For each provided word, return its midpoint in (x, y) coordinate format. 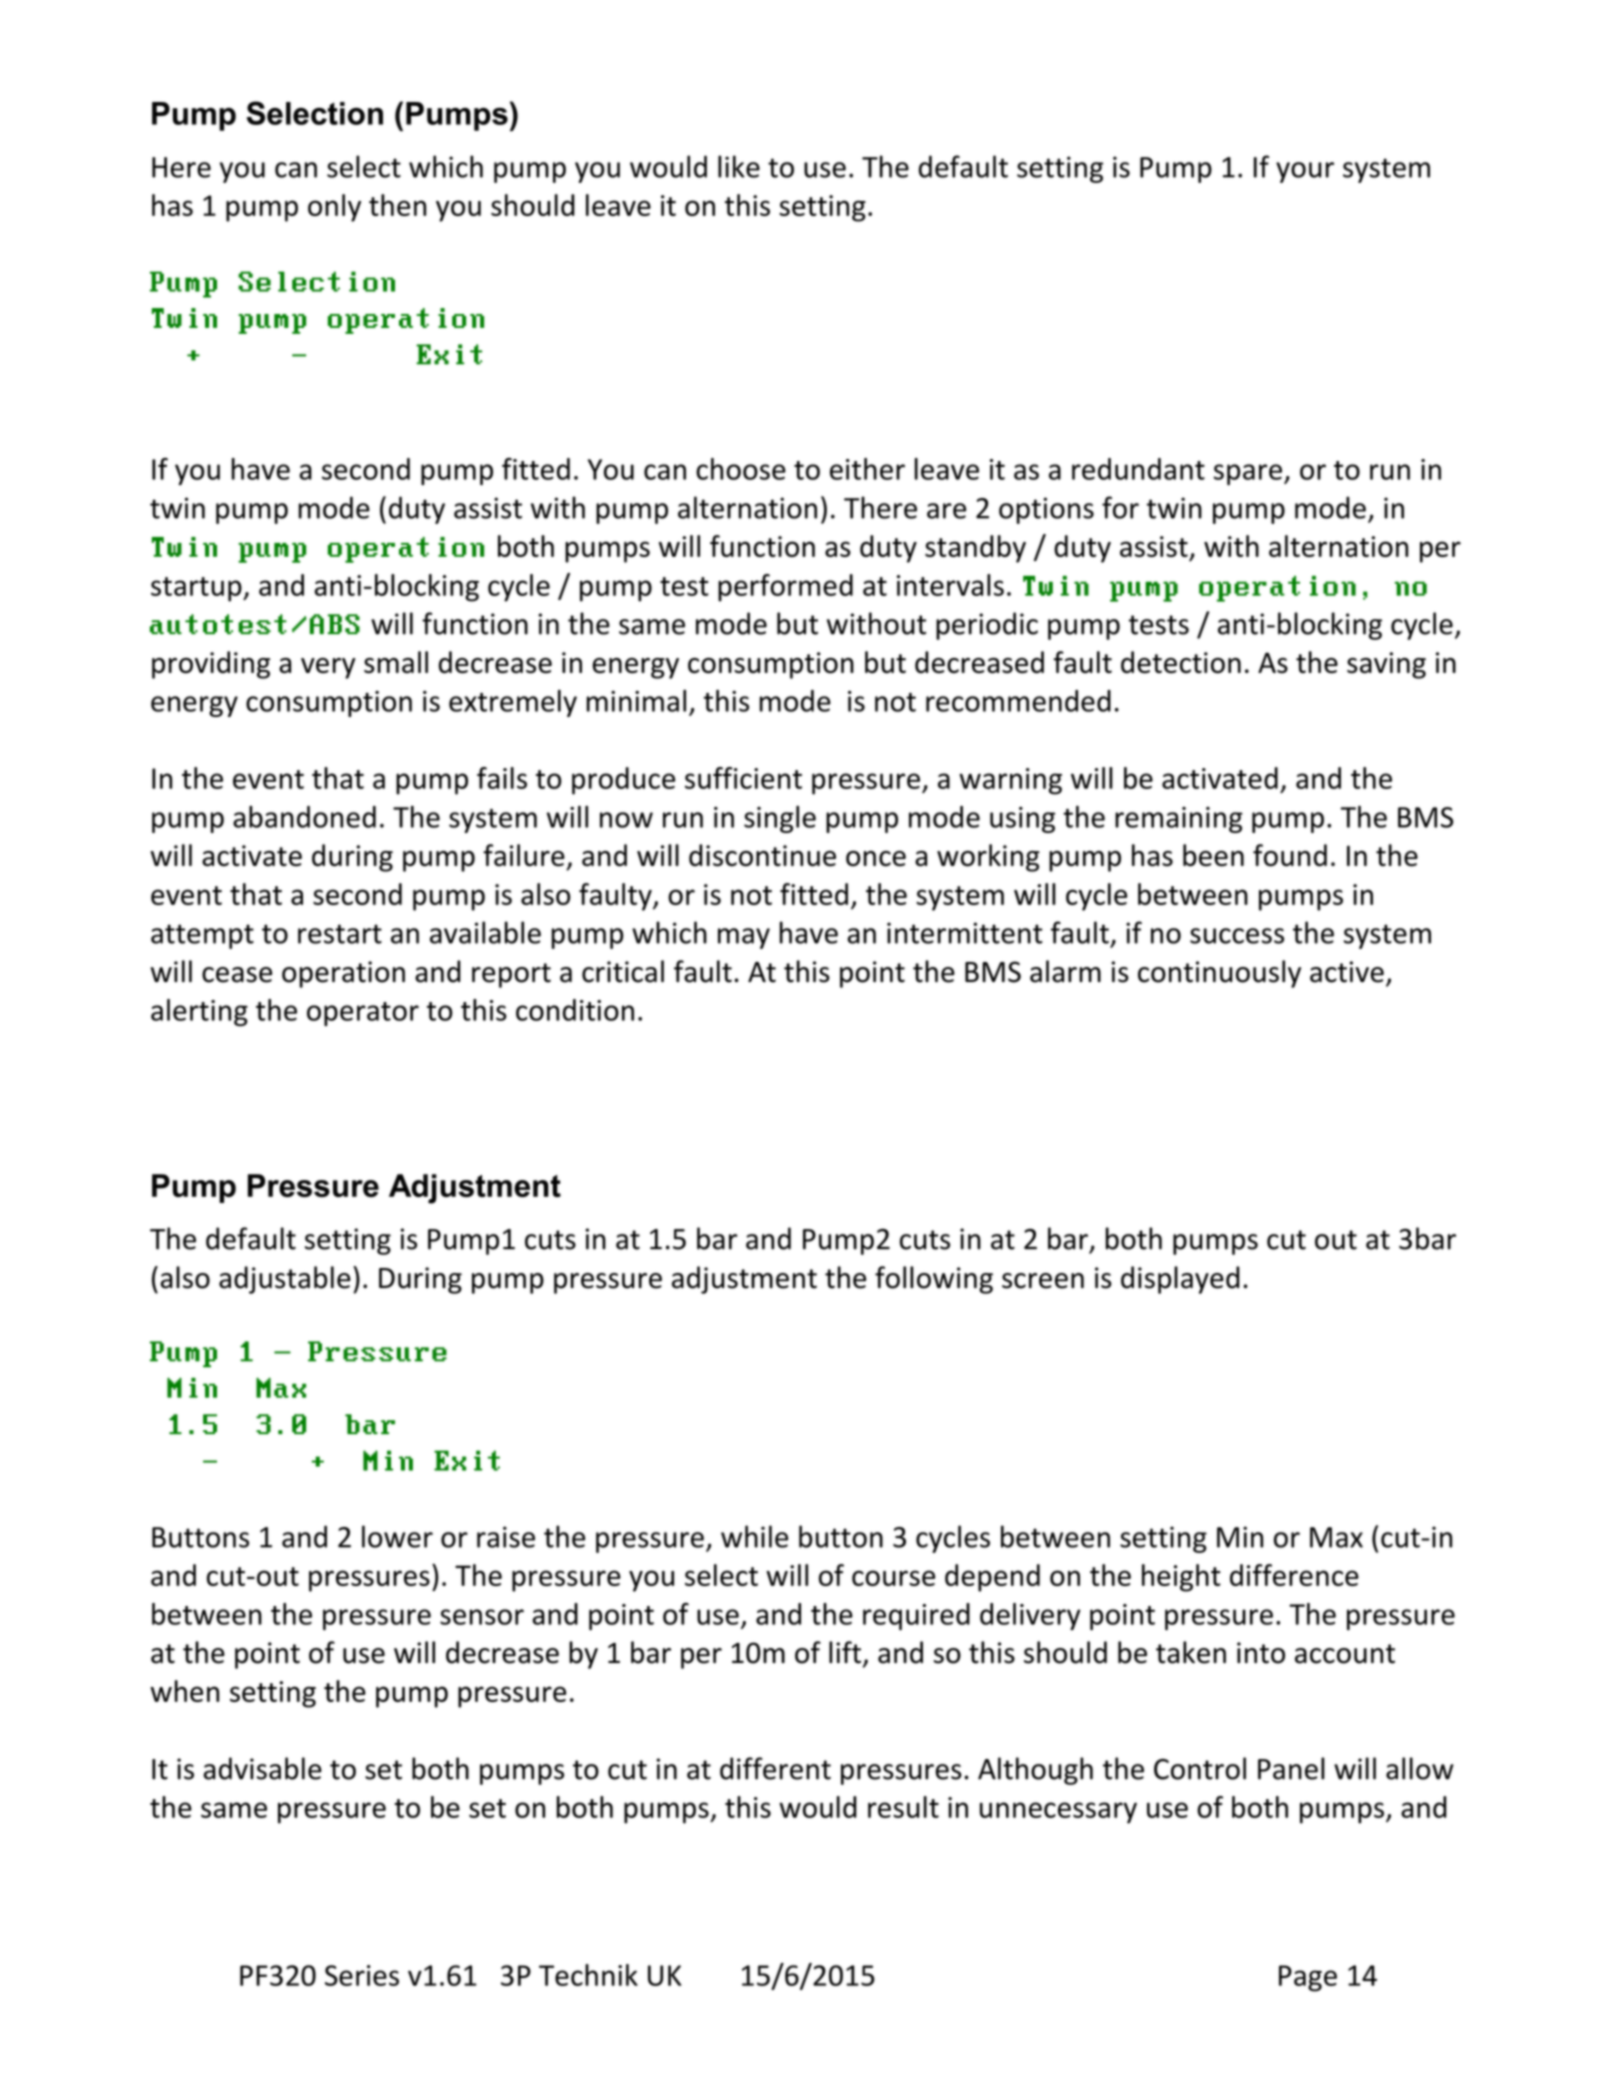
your (1305, 172)
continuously (1219, 974)
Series (362, 1975)
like (739, 166)
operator (363, 1014)
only (334, 208)
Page (1308, 1978)
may (744, 938)
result (903, 1807)
